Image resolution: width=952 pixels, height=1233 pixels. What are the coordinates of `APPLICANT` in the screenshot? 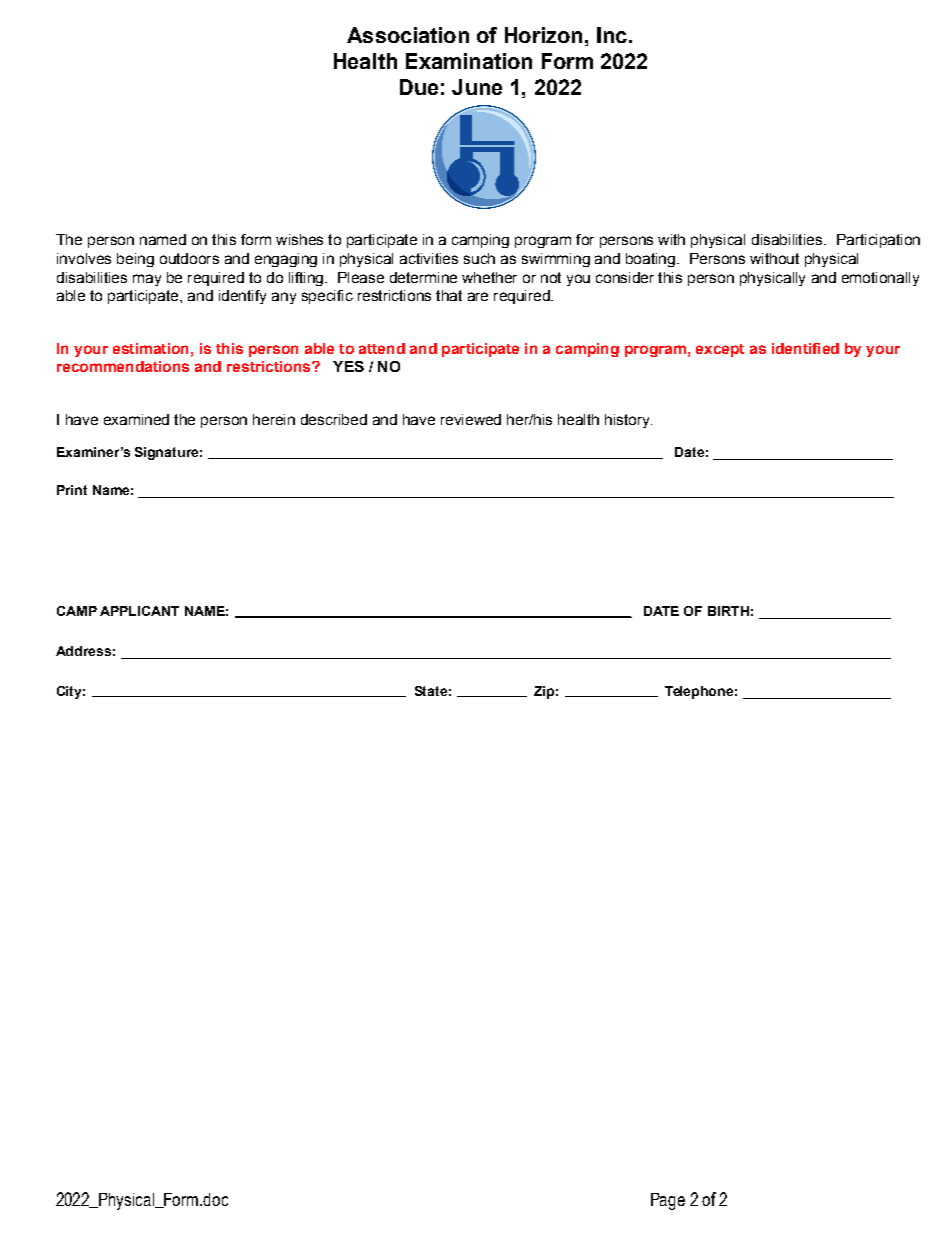 It's located at (139, 611).
